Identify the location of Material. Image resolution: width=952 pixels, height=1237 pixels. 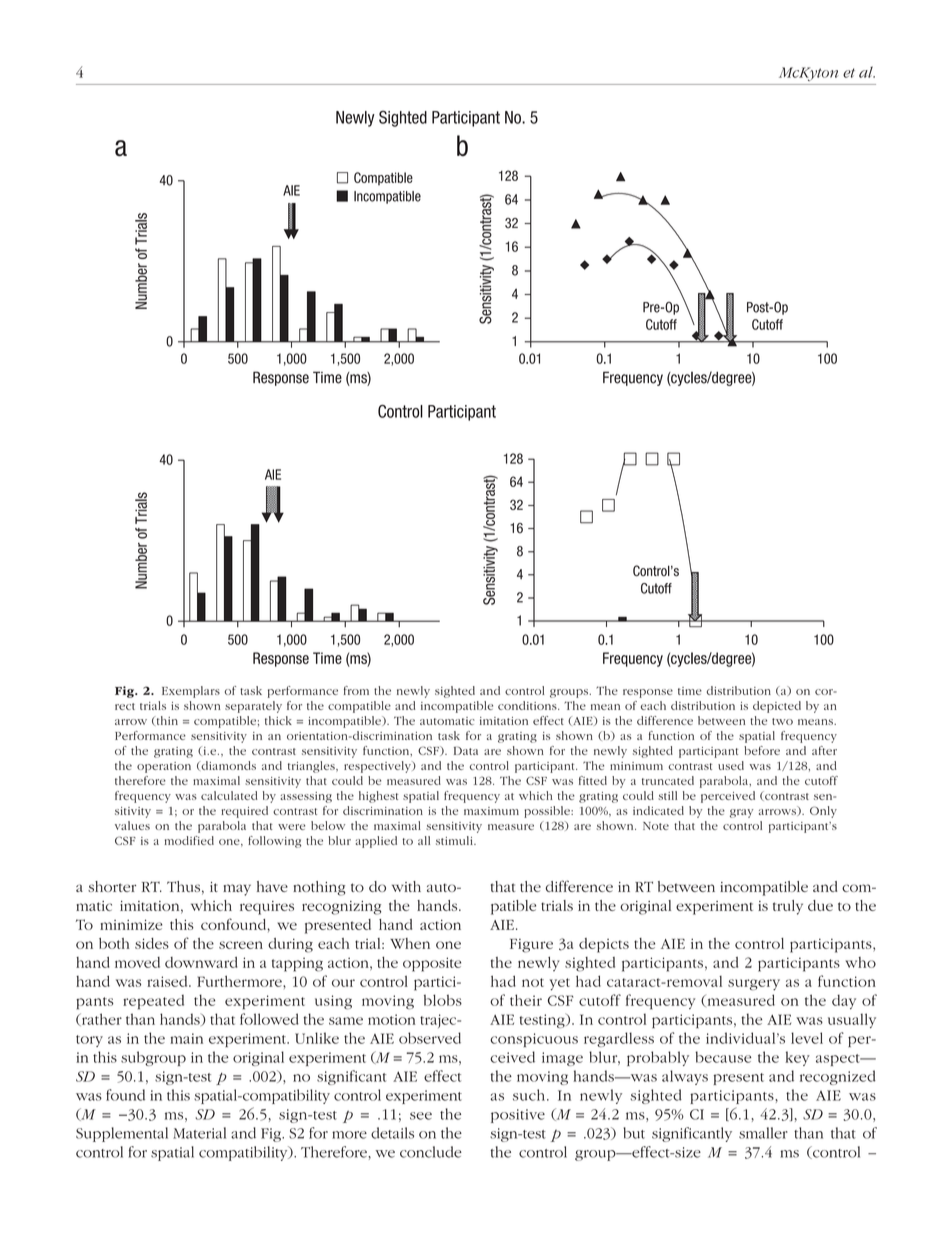
(199, 1133).
